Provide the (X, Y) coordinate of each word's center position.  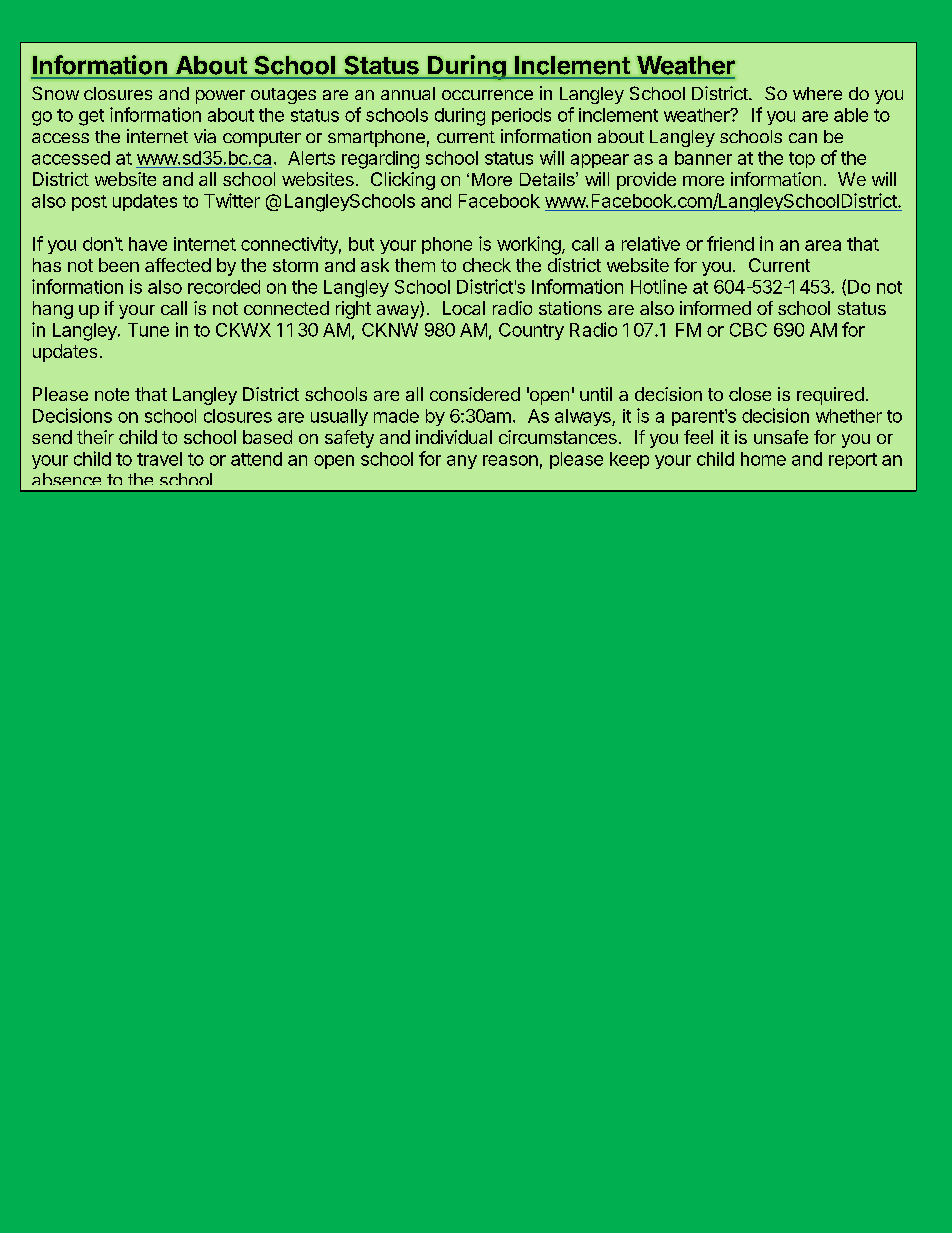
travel (159, 459)
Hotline (659, 286)
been (119, 265)
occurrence (487, 95)
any (462, 462)
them (415, 265)
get (91, 117)
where (817, 93)
